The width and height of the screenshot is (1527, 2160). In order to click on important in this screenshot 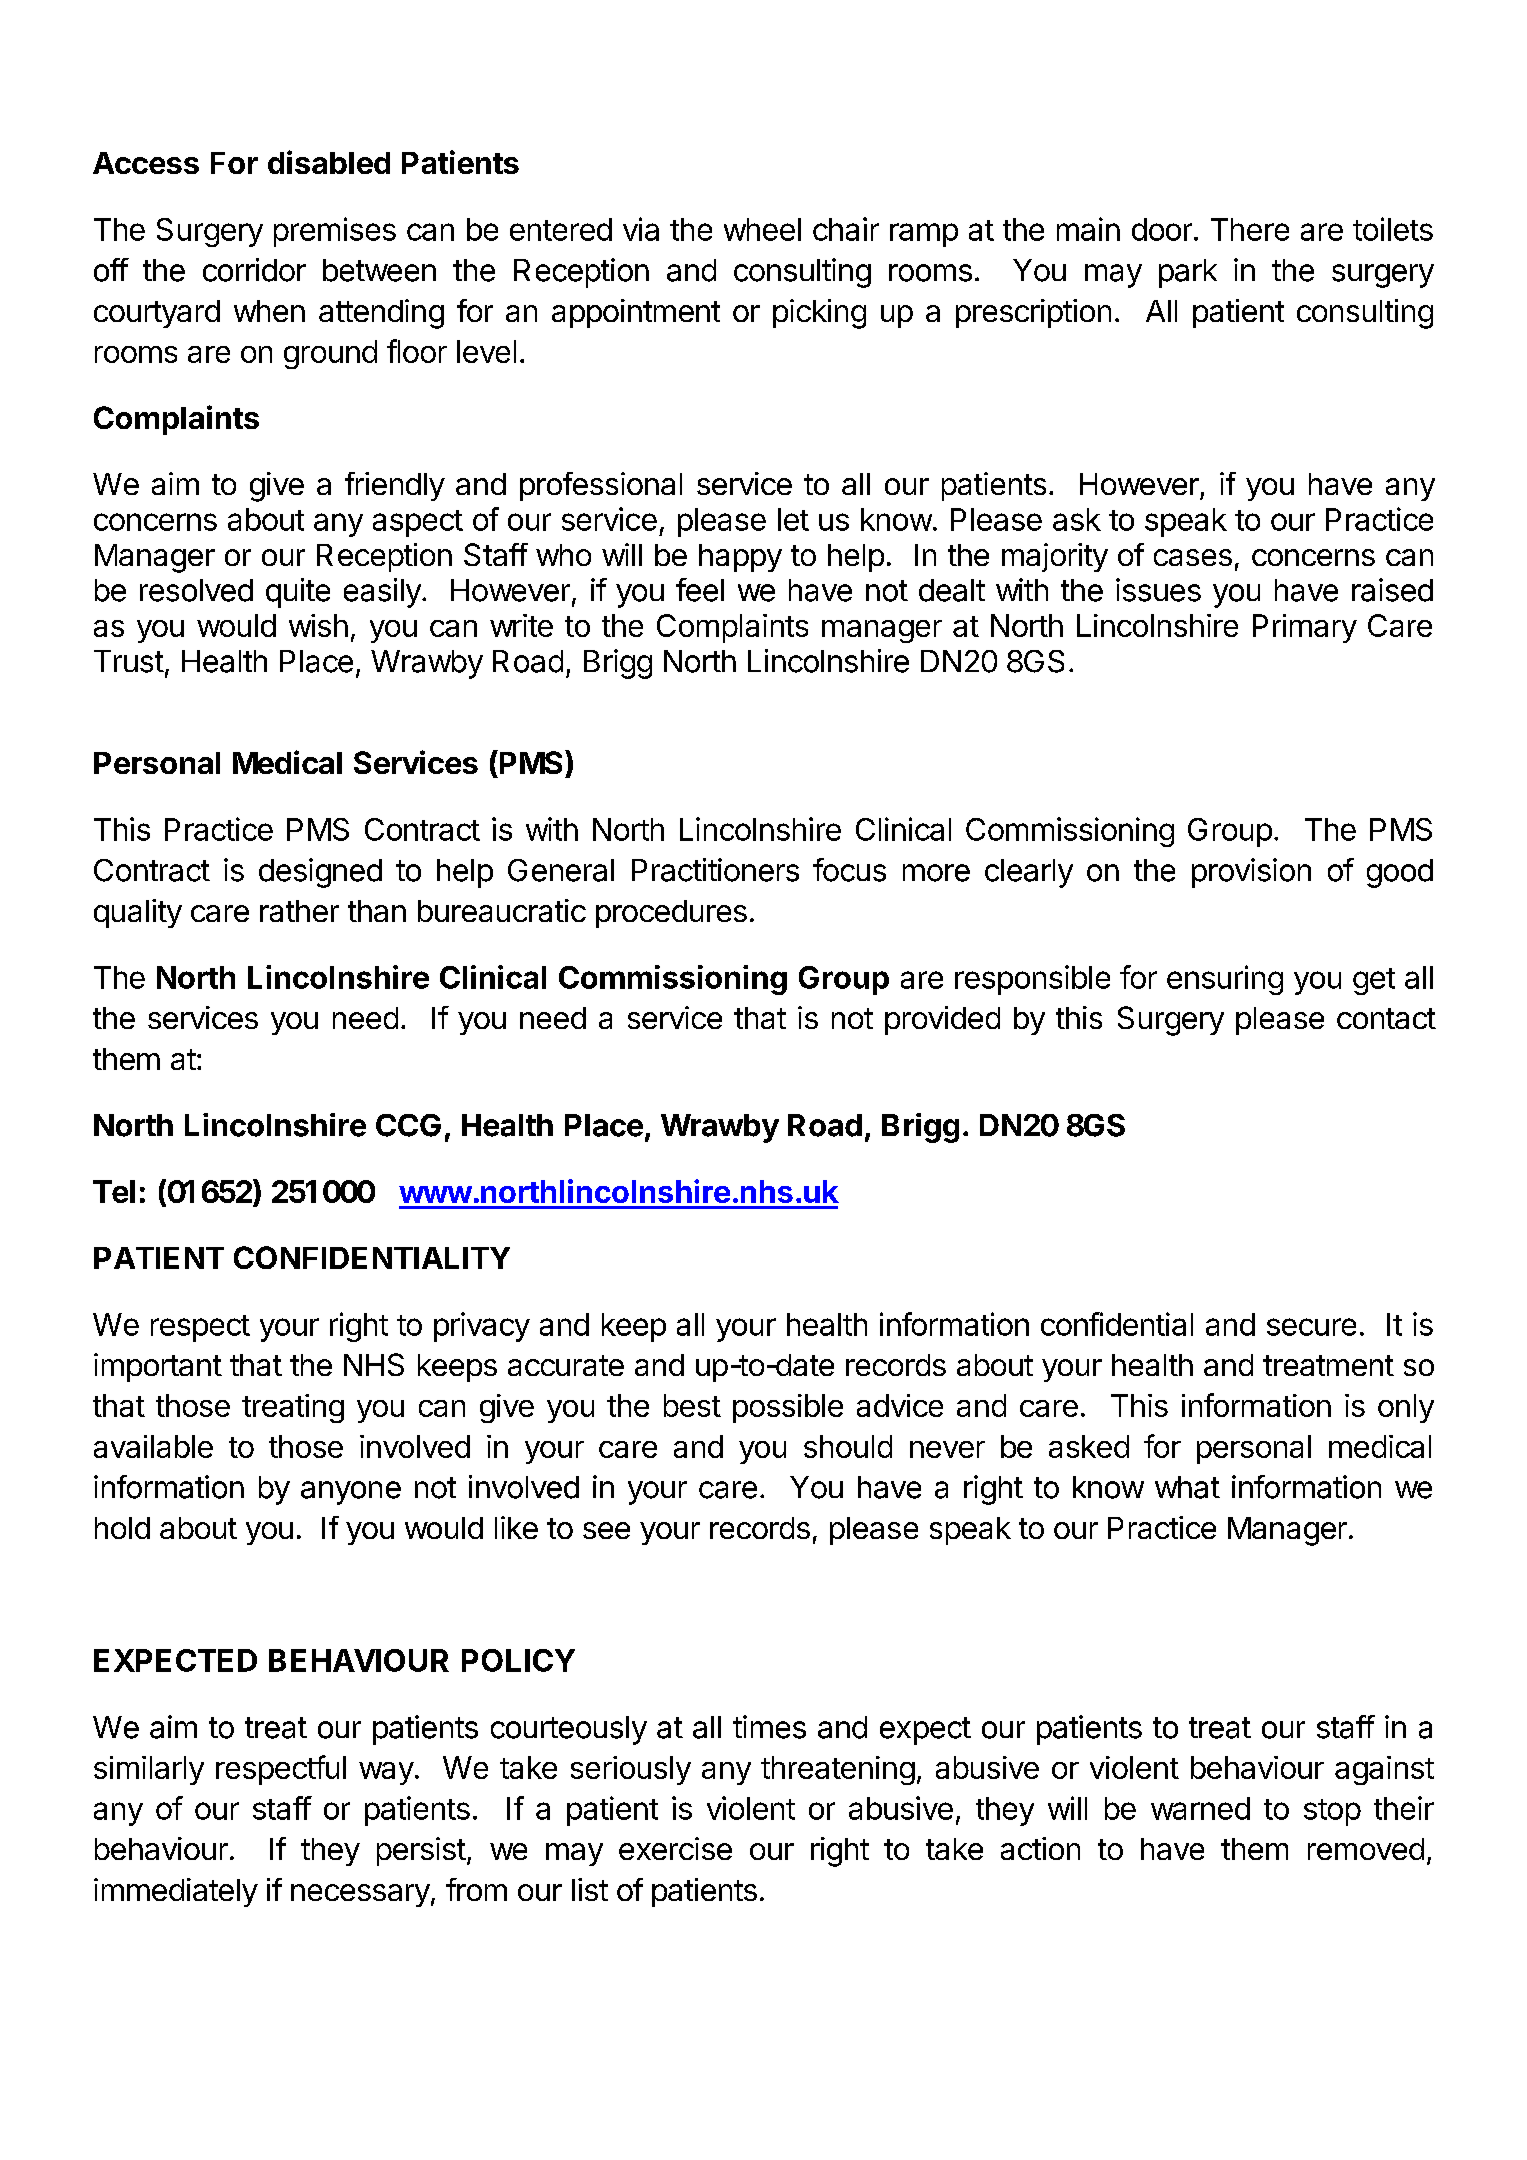, I will do `click(158, 1367)`.
